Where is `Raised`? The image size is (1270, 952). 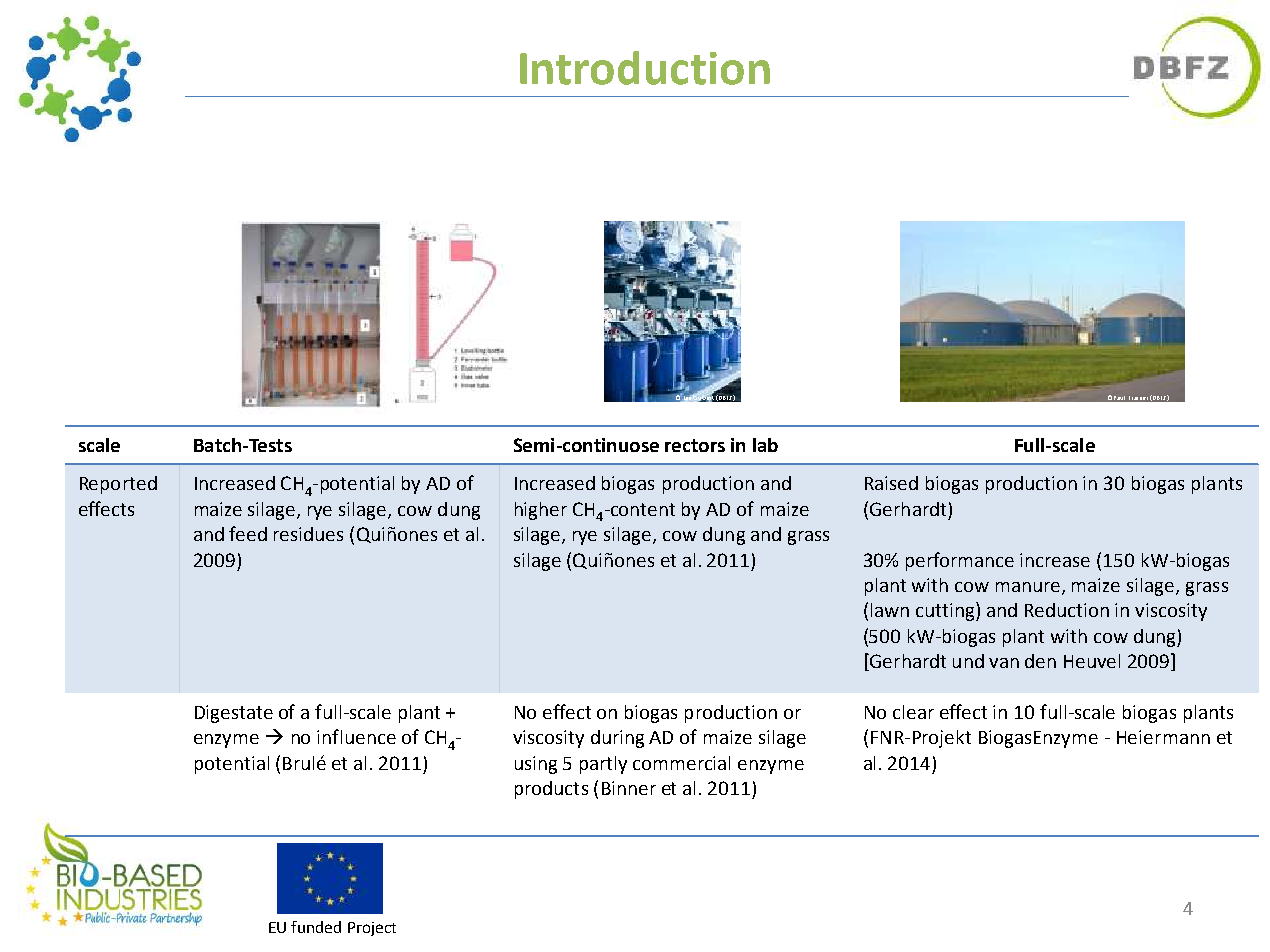 Raised is located at coordinates (891, 483).
